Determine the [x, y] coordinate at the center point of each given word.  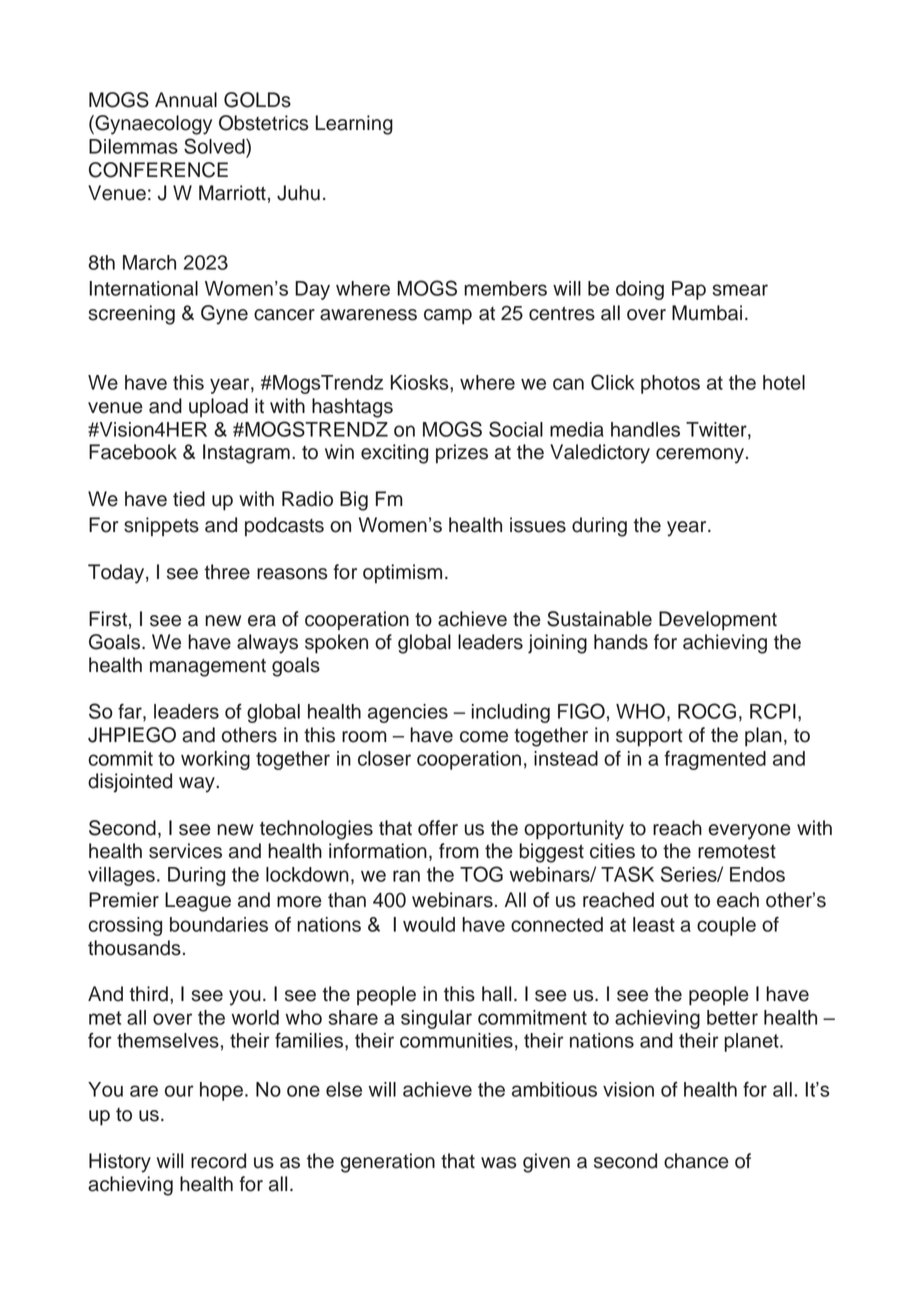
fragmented [715, 760]
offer [438, 828]
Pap [689, 290]
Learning [354, 125]
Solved [215, 146]
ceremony [700, 456]
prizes [462, 454]
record [218, 1161]
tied [189, 499]
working [215, 760]
